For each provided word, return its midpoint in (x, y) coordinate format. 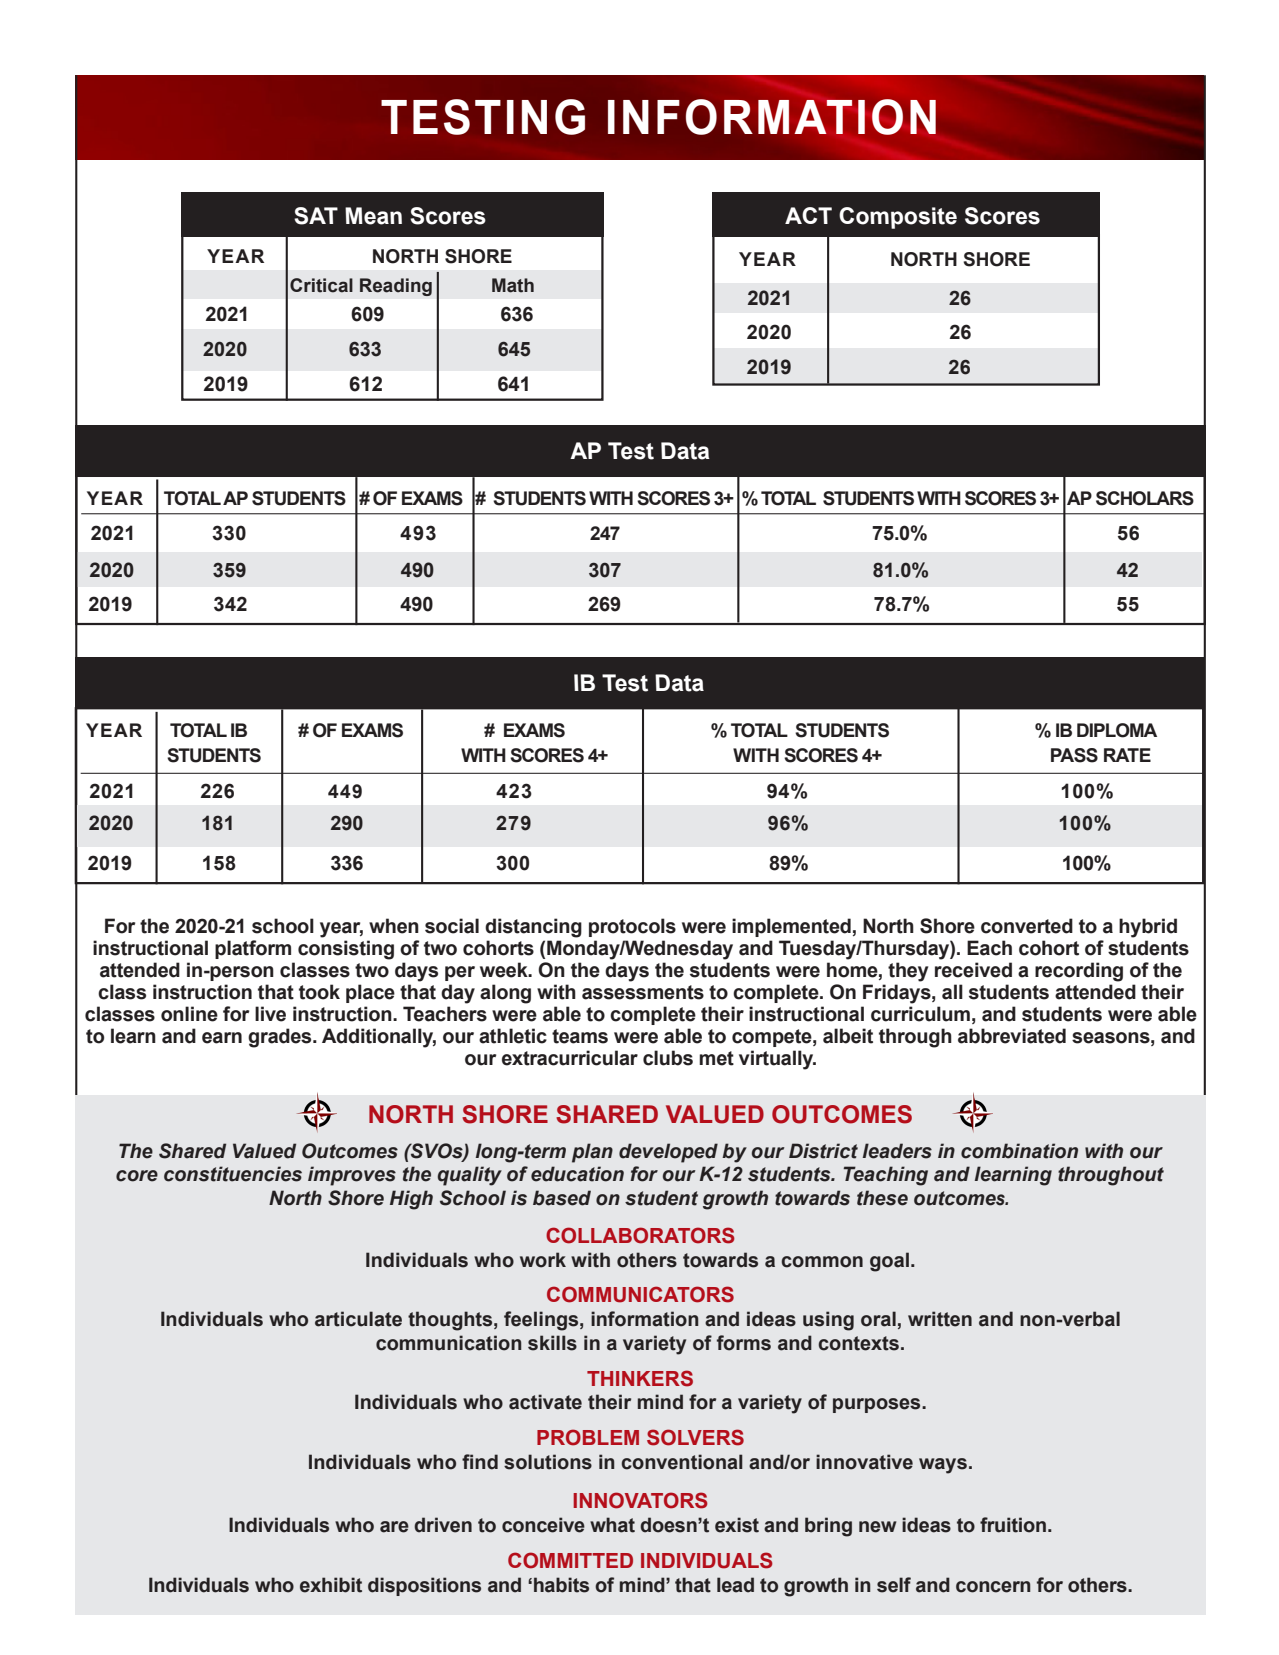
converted (1027, 926)
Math (513, 285)
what (612, 1525)
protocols (632, 927)
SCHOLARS (1145, 498)
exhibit (331, 1585)
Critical (321, 285)
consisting (346, 950)
